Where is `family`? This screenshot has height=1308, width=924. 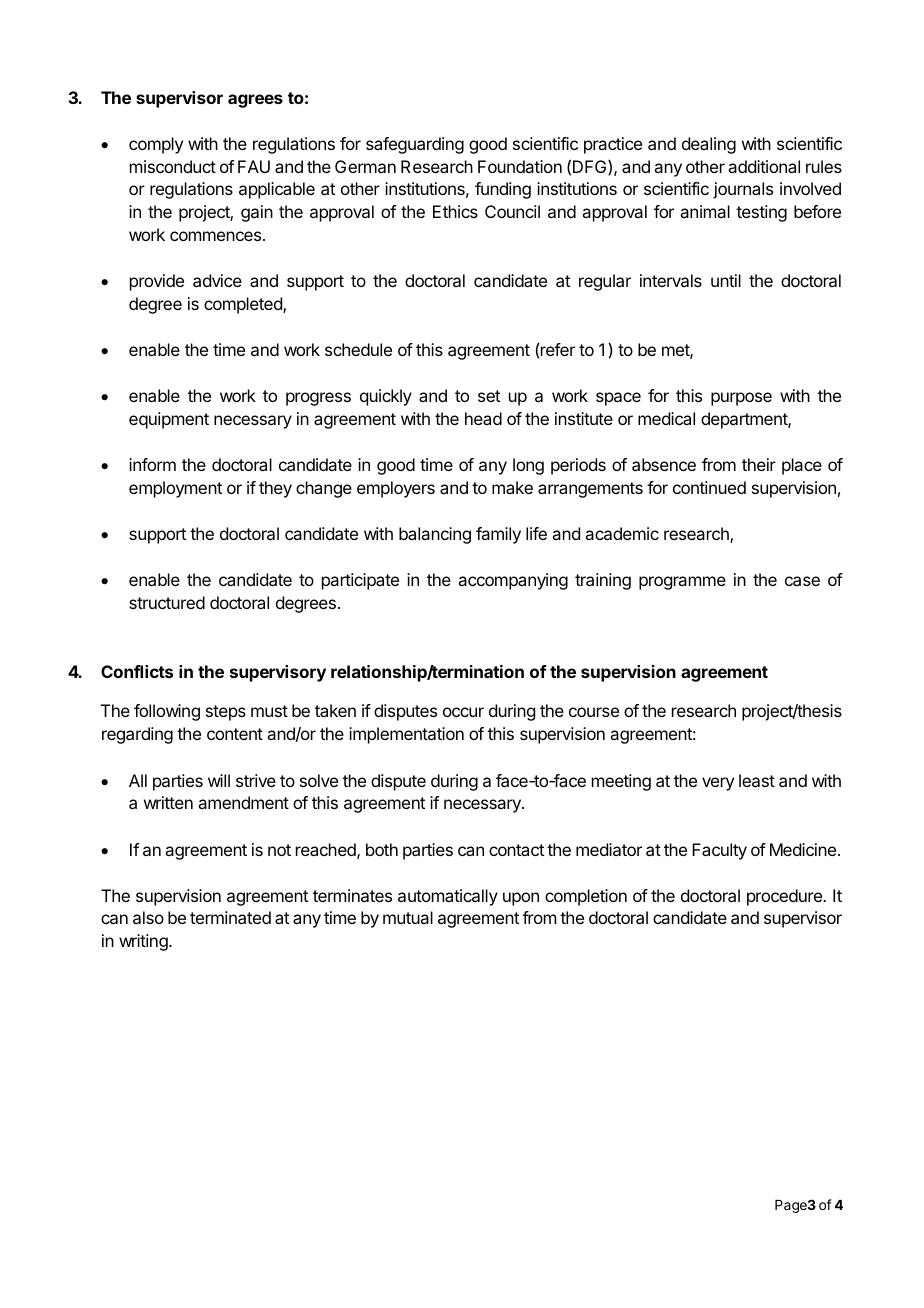
family is located at coordinates (498, 535).
